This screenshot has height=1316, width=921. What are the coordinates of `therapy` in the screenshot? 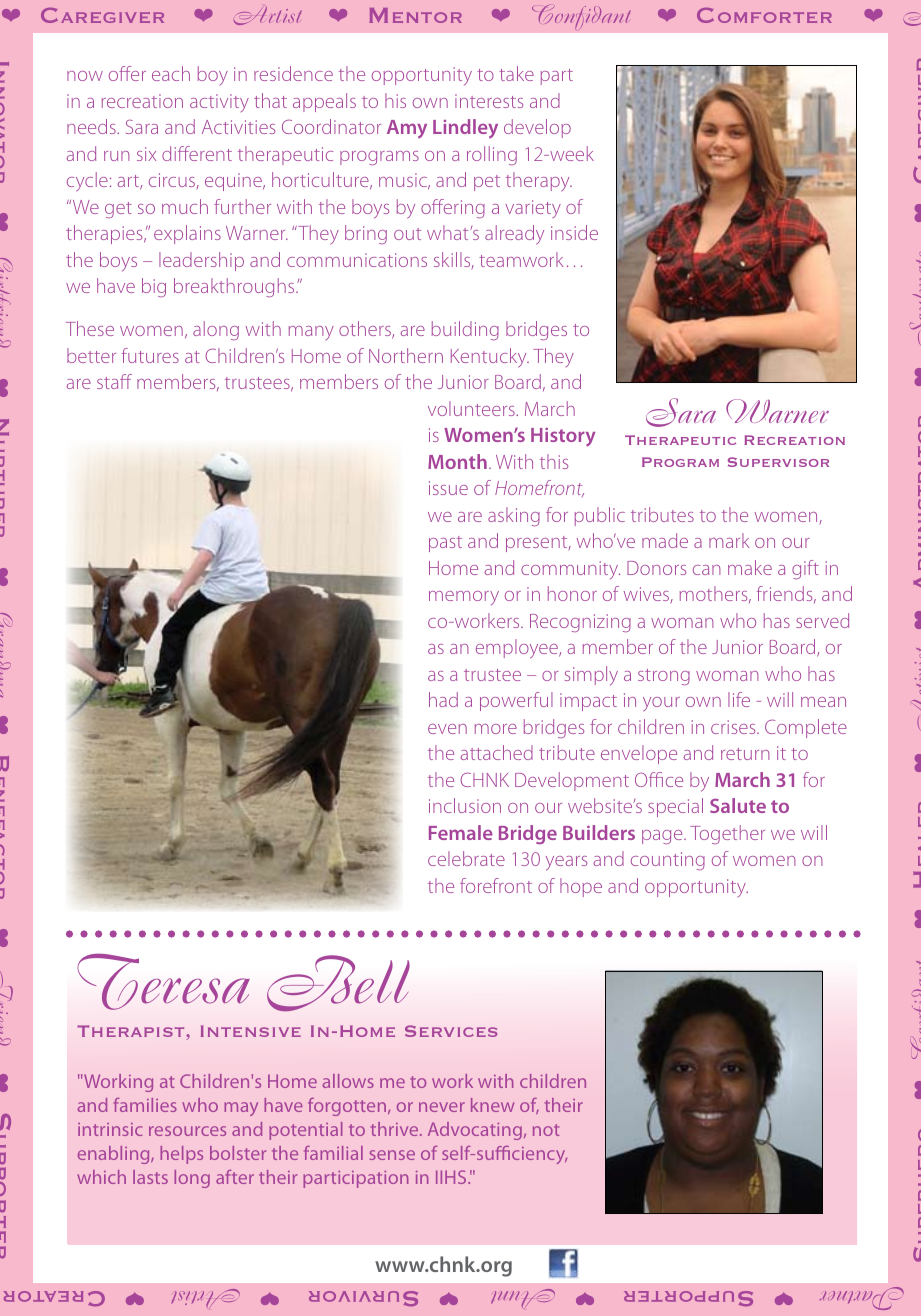 It's located at (539, 182).
